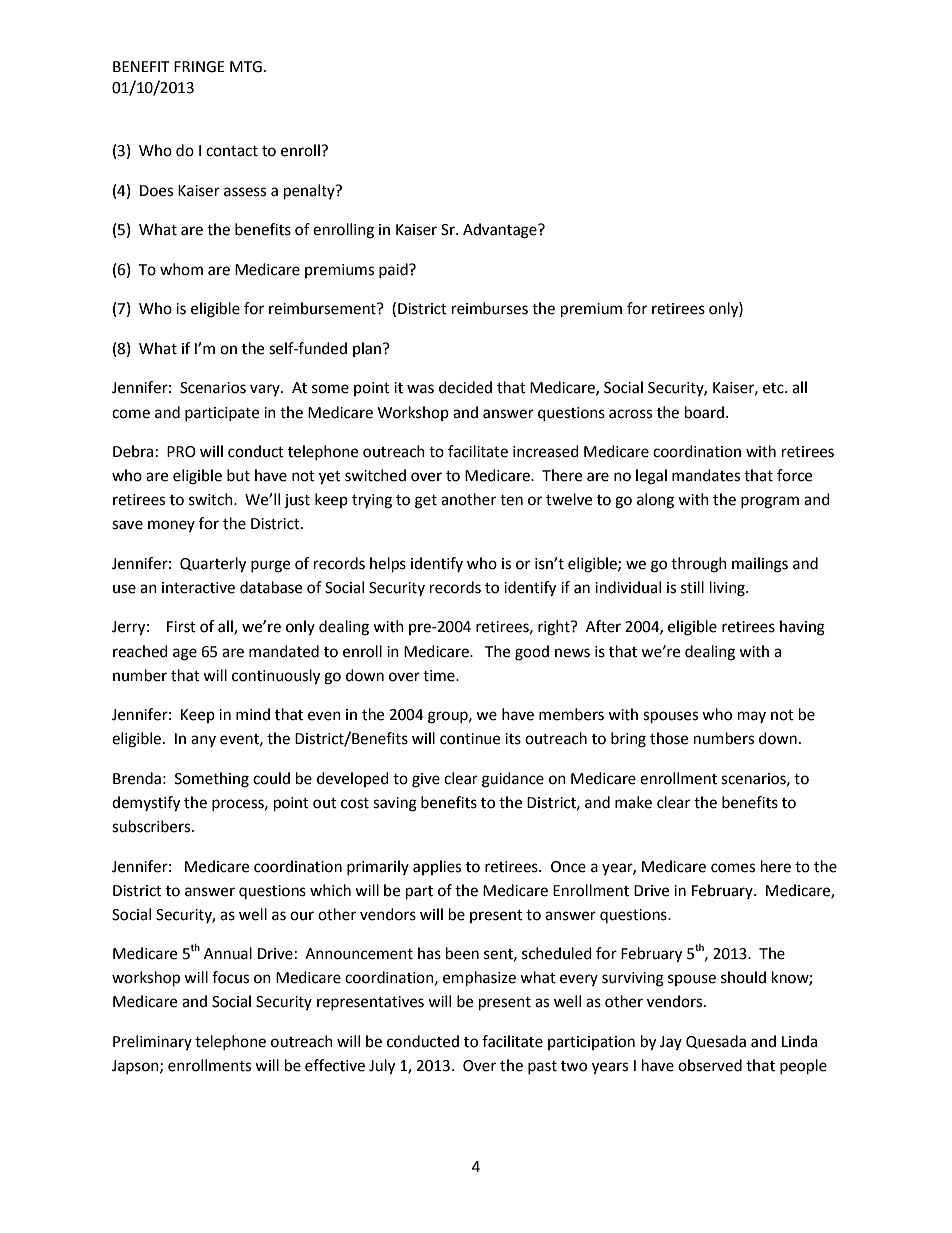 The height and width of the image is (1233, 952). I want to click on demystify, so click(146, 804).
